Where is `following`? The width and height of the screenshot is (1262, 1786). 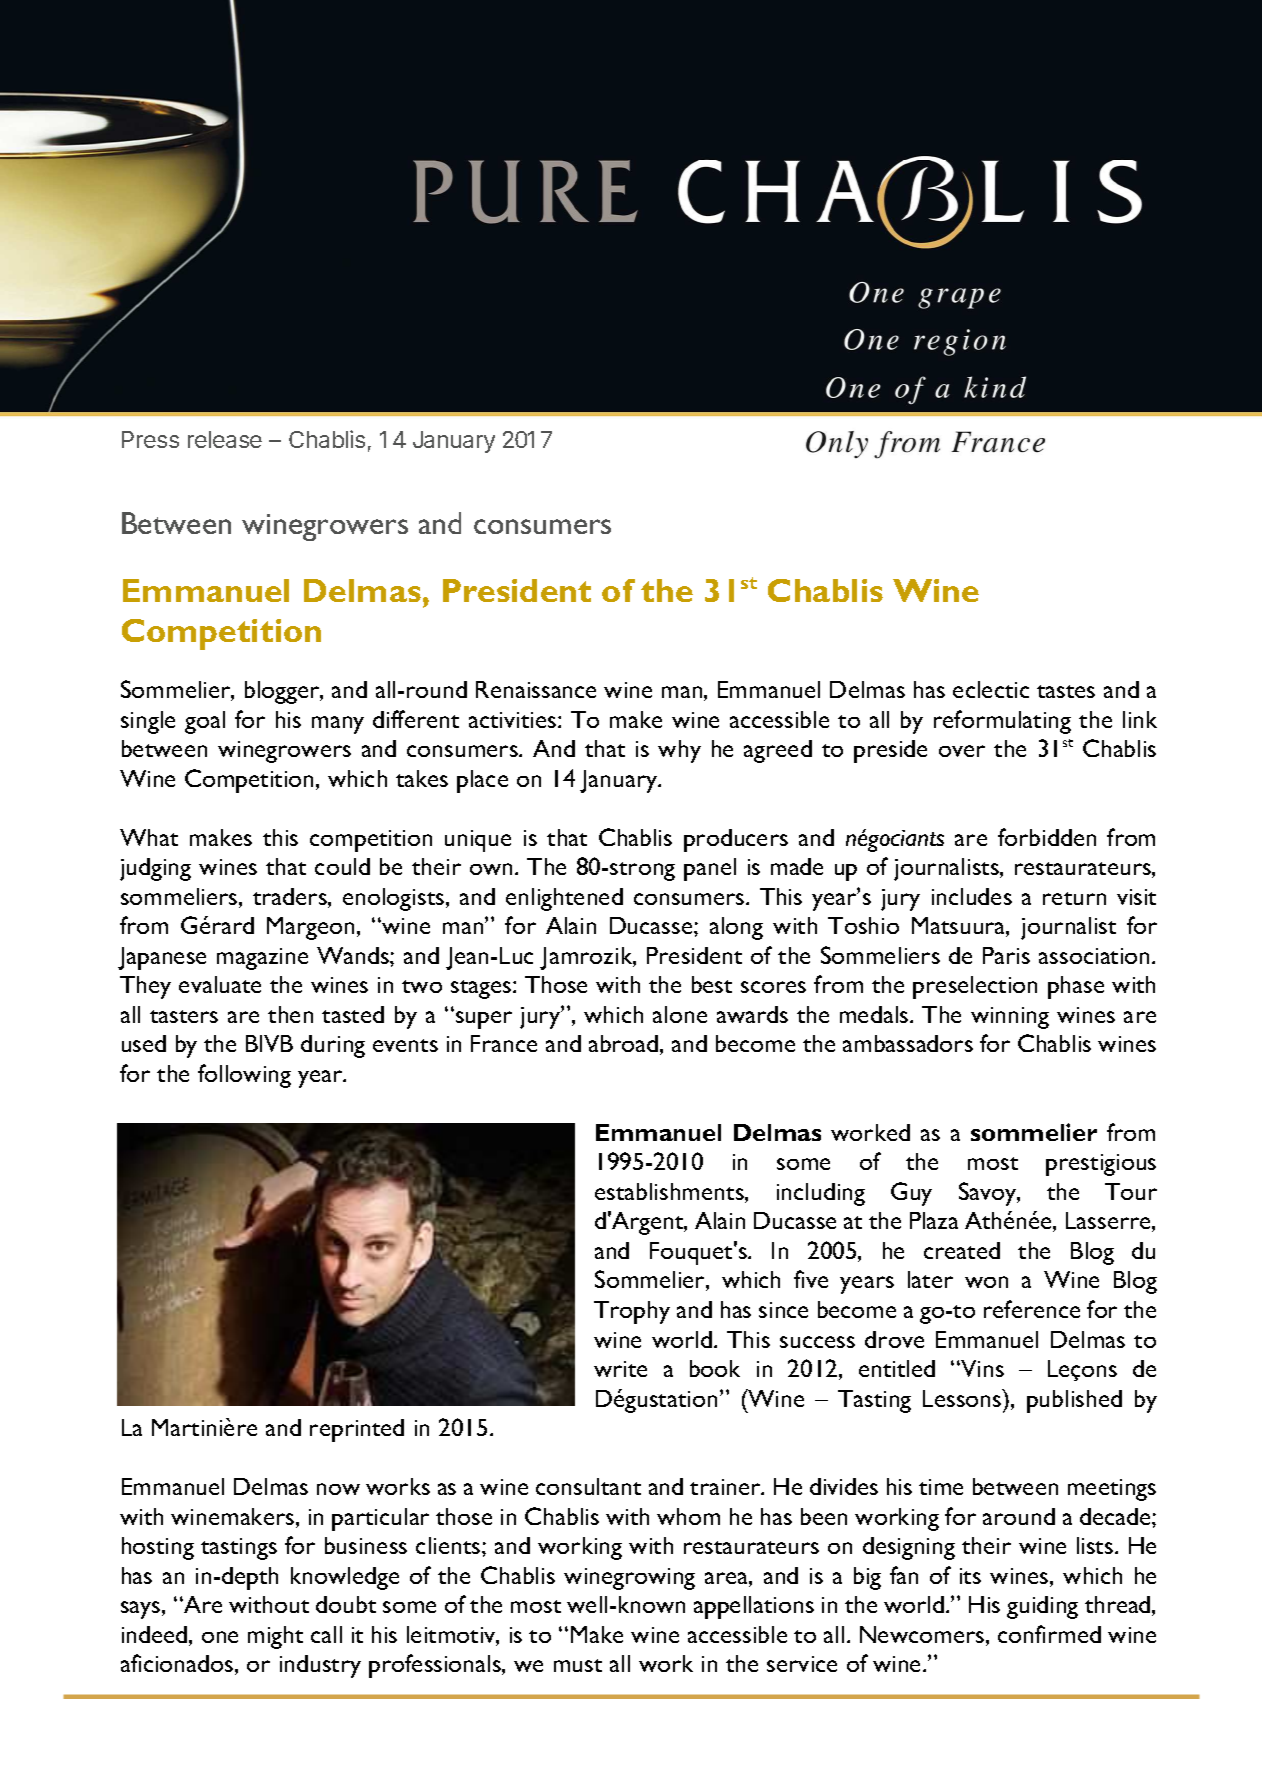
following is located at coordinates (244, 1076).
